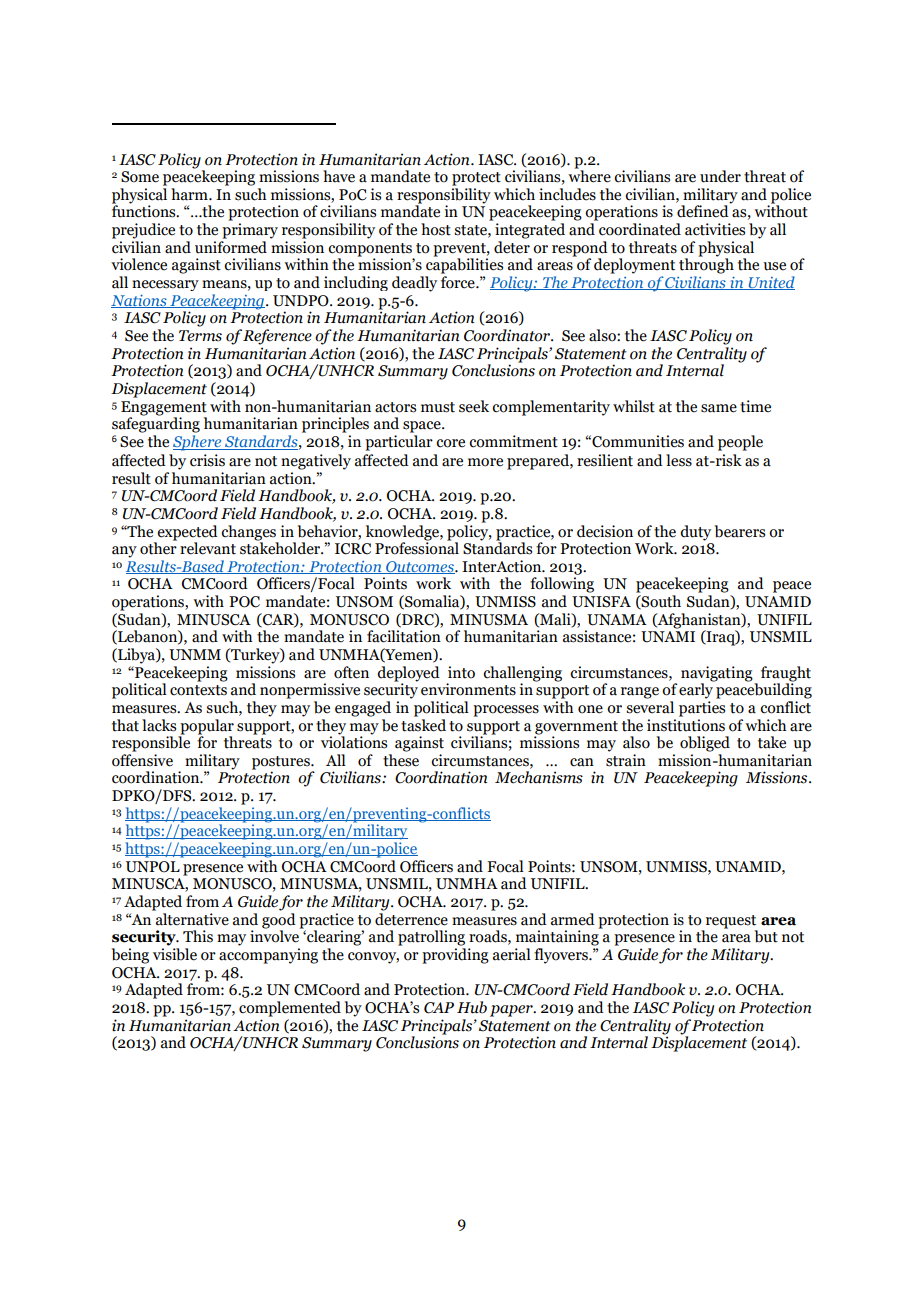  I want to click on duty, so click(695, 533).
